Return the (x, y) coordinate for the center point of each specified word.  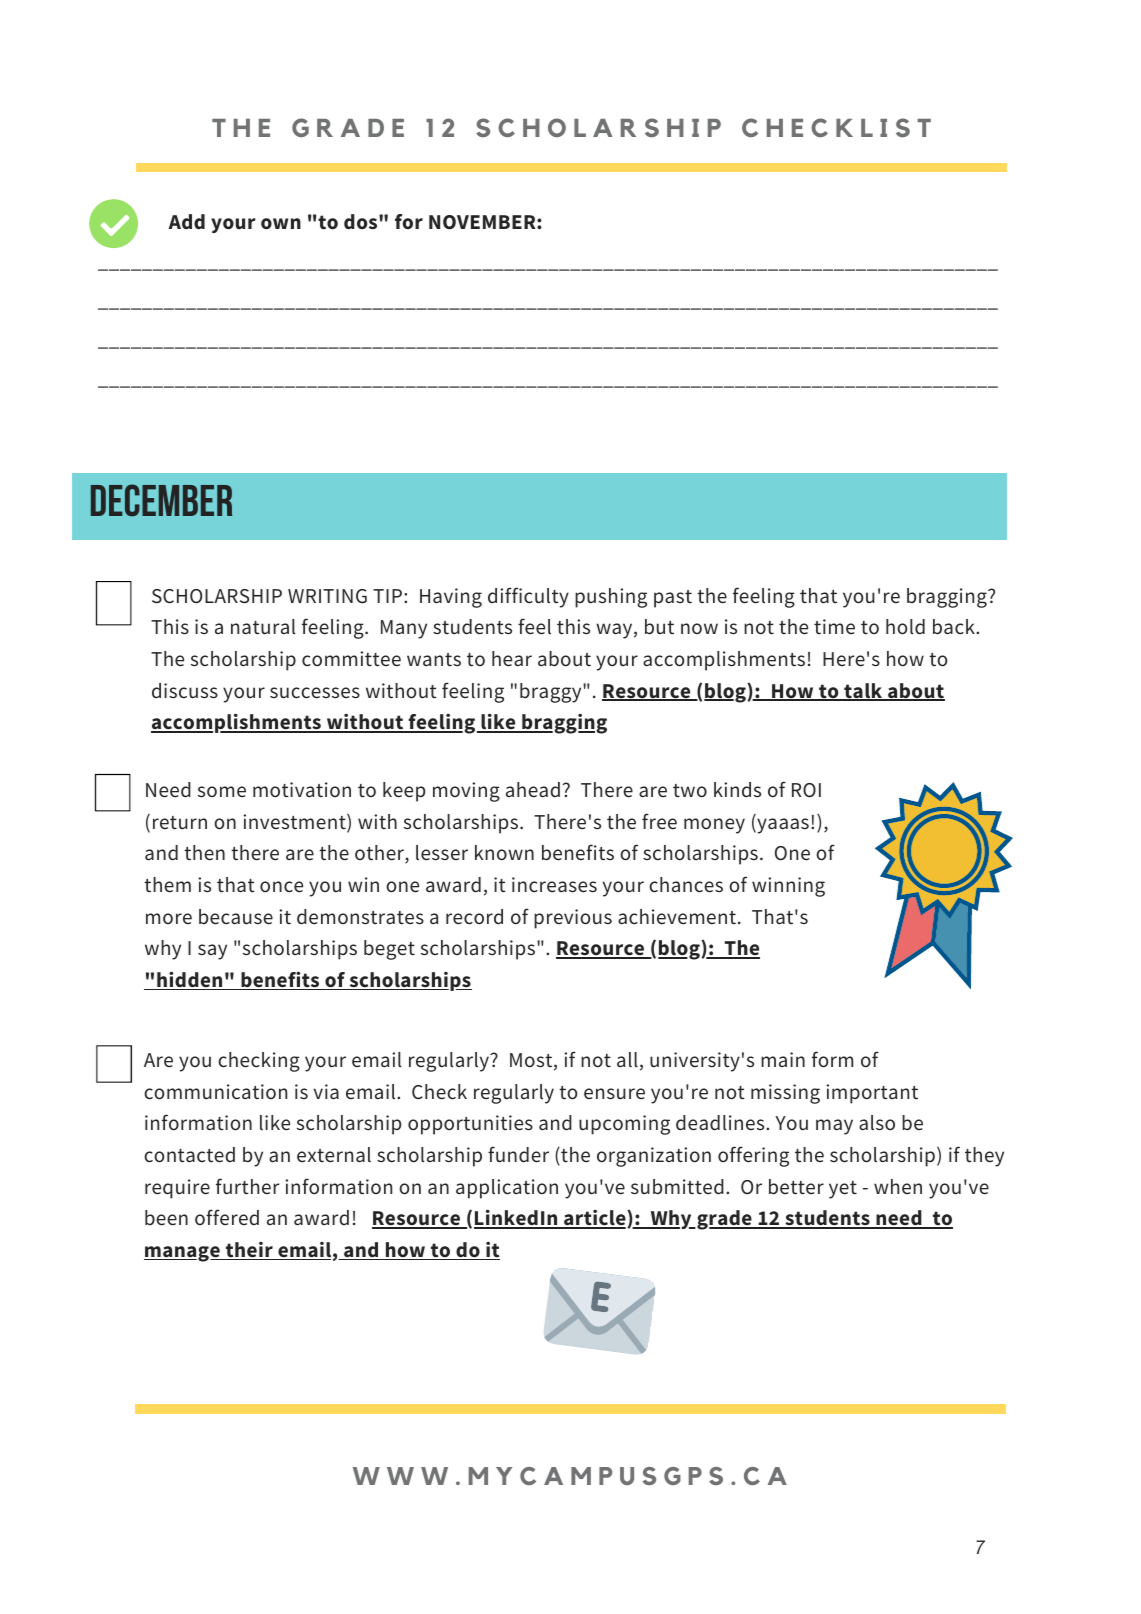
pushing (611, 598)
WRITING (327, 596)
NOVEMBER (483, 222)
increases (554, 885)
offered (227, 1217)
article (595, 1219)
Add (186, 222)
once (281, 887)
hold (905, 627)
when (898, 1187)
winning (788, 887)
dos (362, 222)
